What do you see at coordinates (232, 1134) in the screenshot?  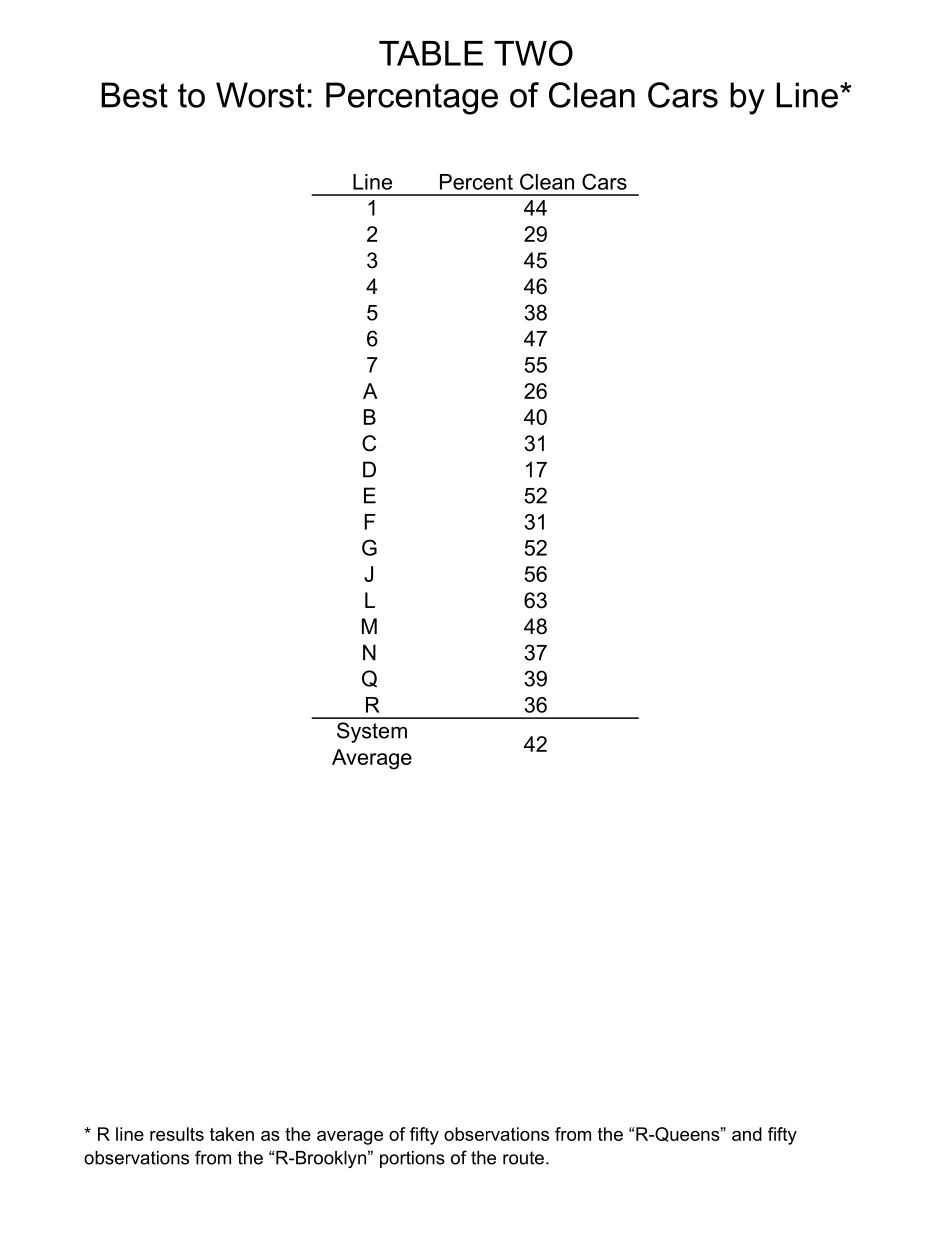 I see `taken` at bounding box center [232, 1134].
